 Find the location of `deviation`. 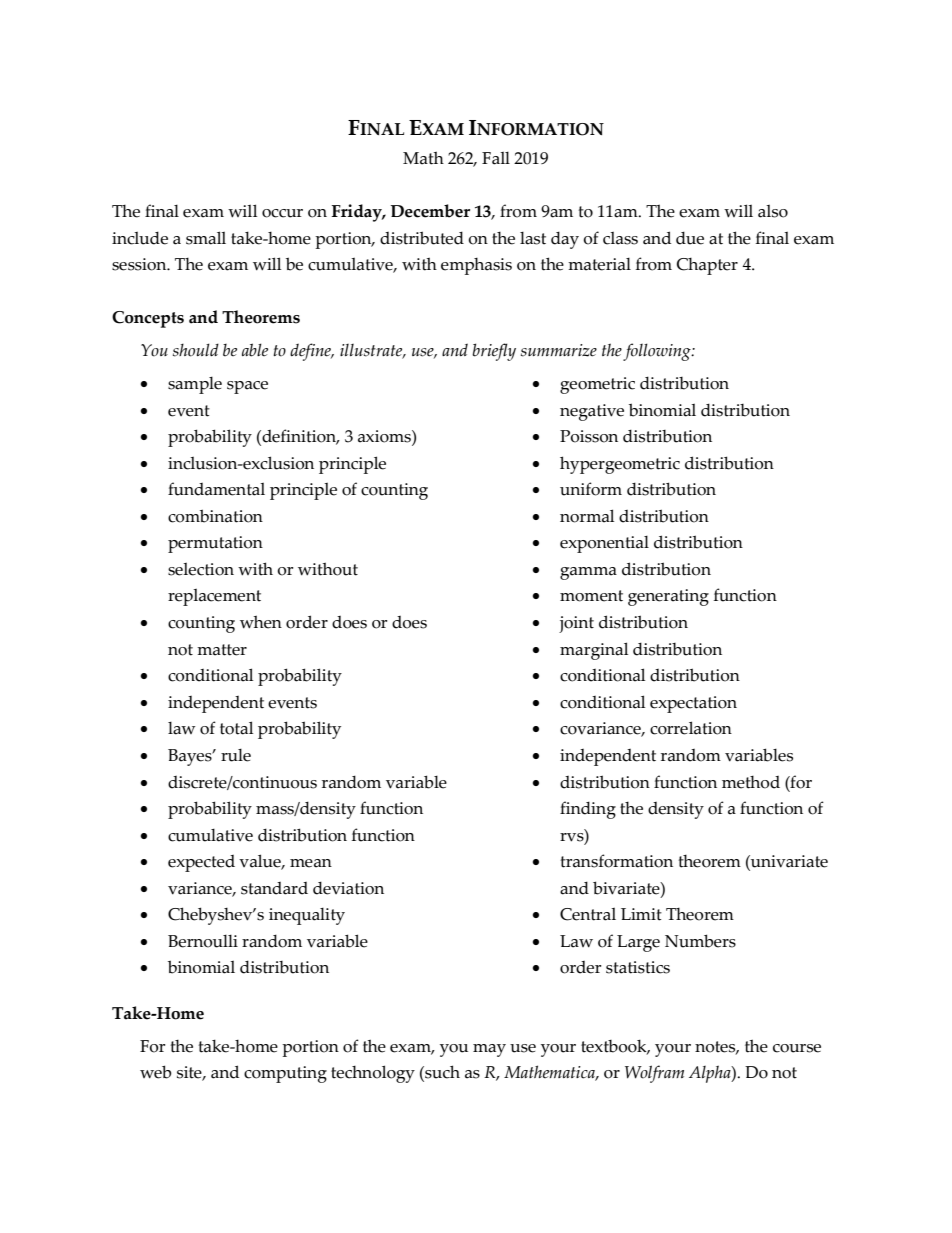

deviation is located at coordinates (348, 888).
